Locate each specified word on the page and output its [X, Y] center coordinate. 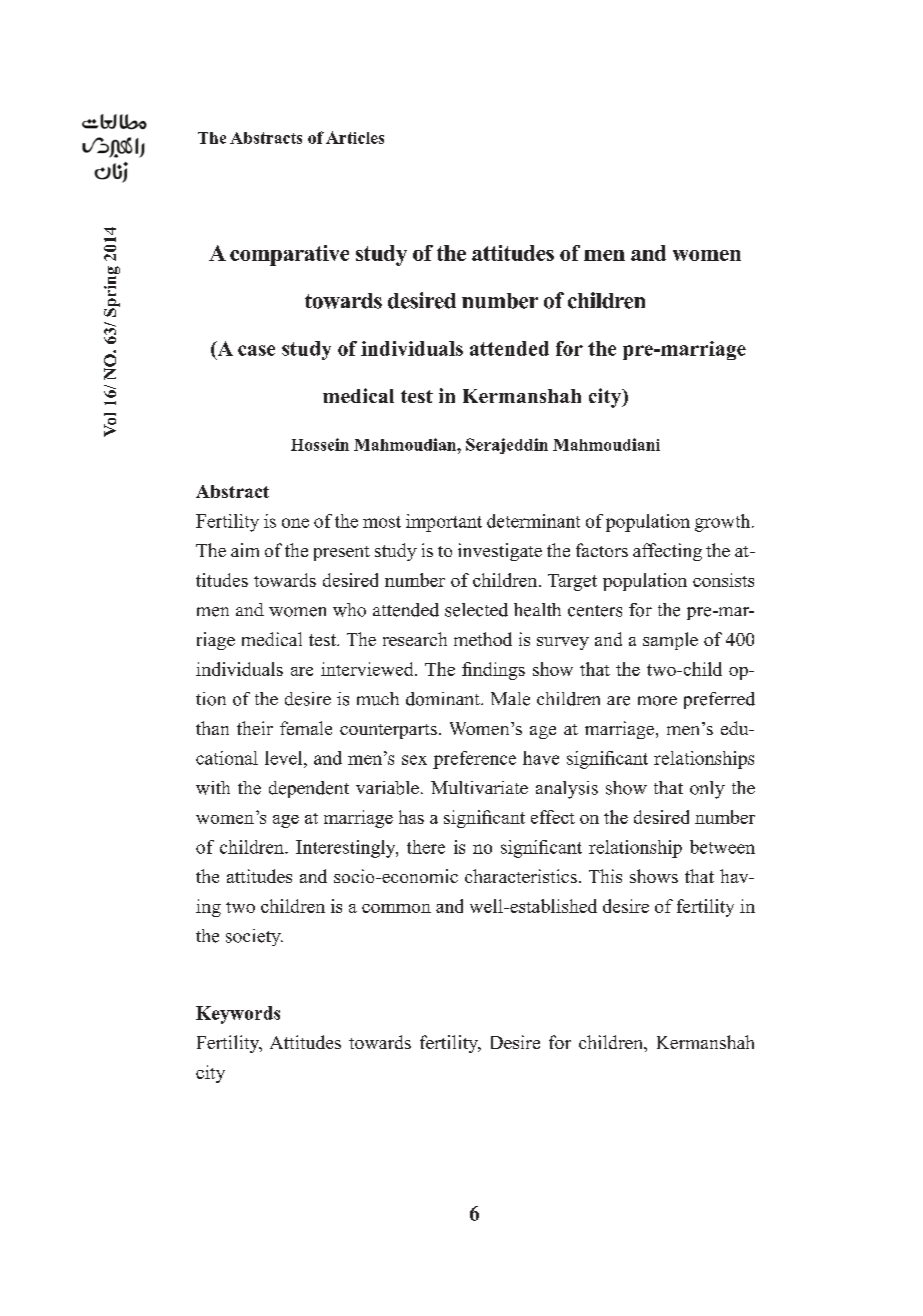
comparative [289, 255]
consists [723, 580]
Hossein [320, 444]
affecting [667, 552]
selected [476, 610]
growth [724, 523]
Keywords [238, 1015]
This [605, 876]
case [256, 350]
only [707, 790]
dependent [309, 789]
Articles [355, 137]
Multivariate [479, 787]
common [396, 908]
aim [245, 550]
